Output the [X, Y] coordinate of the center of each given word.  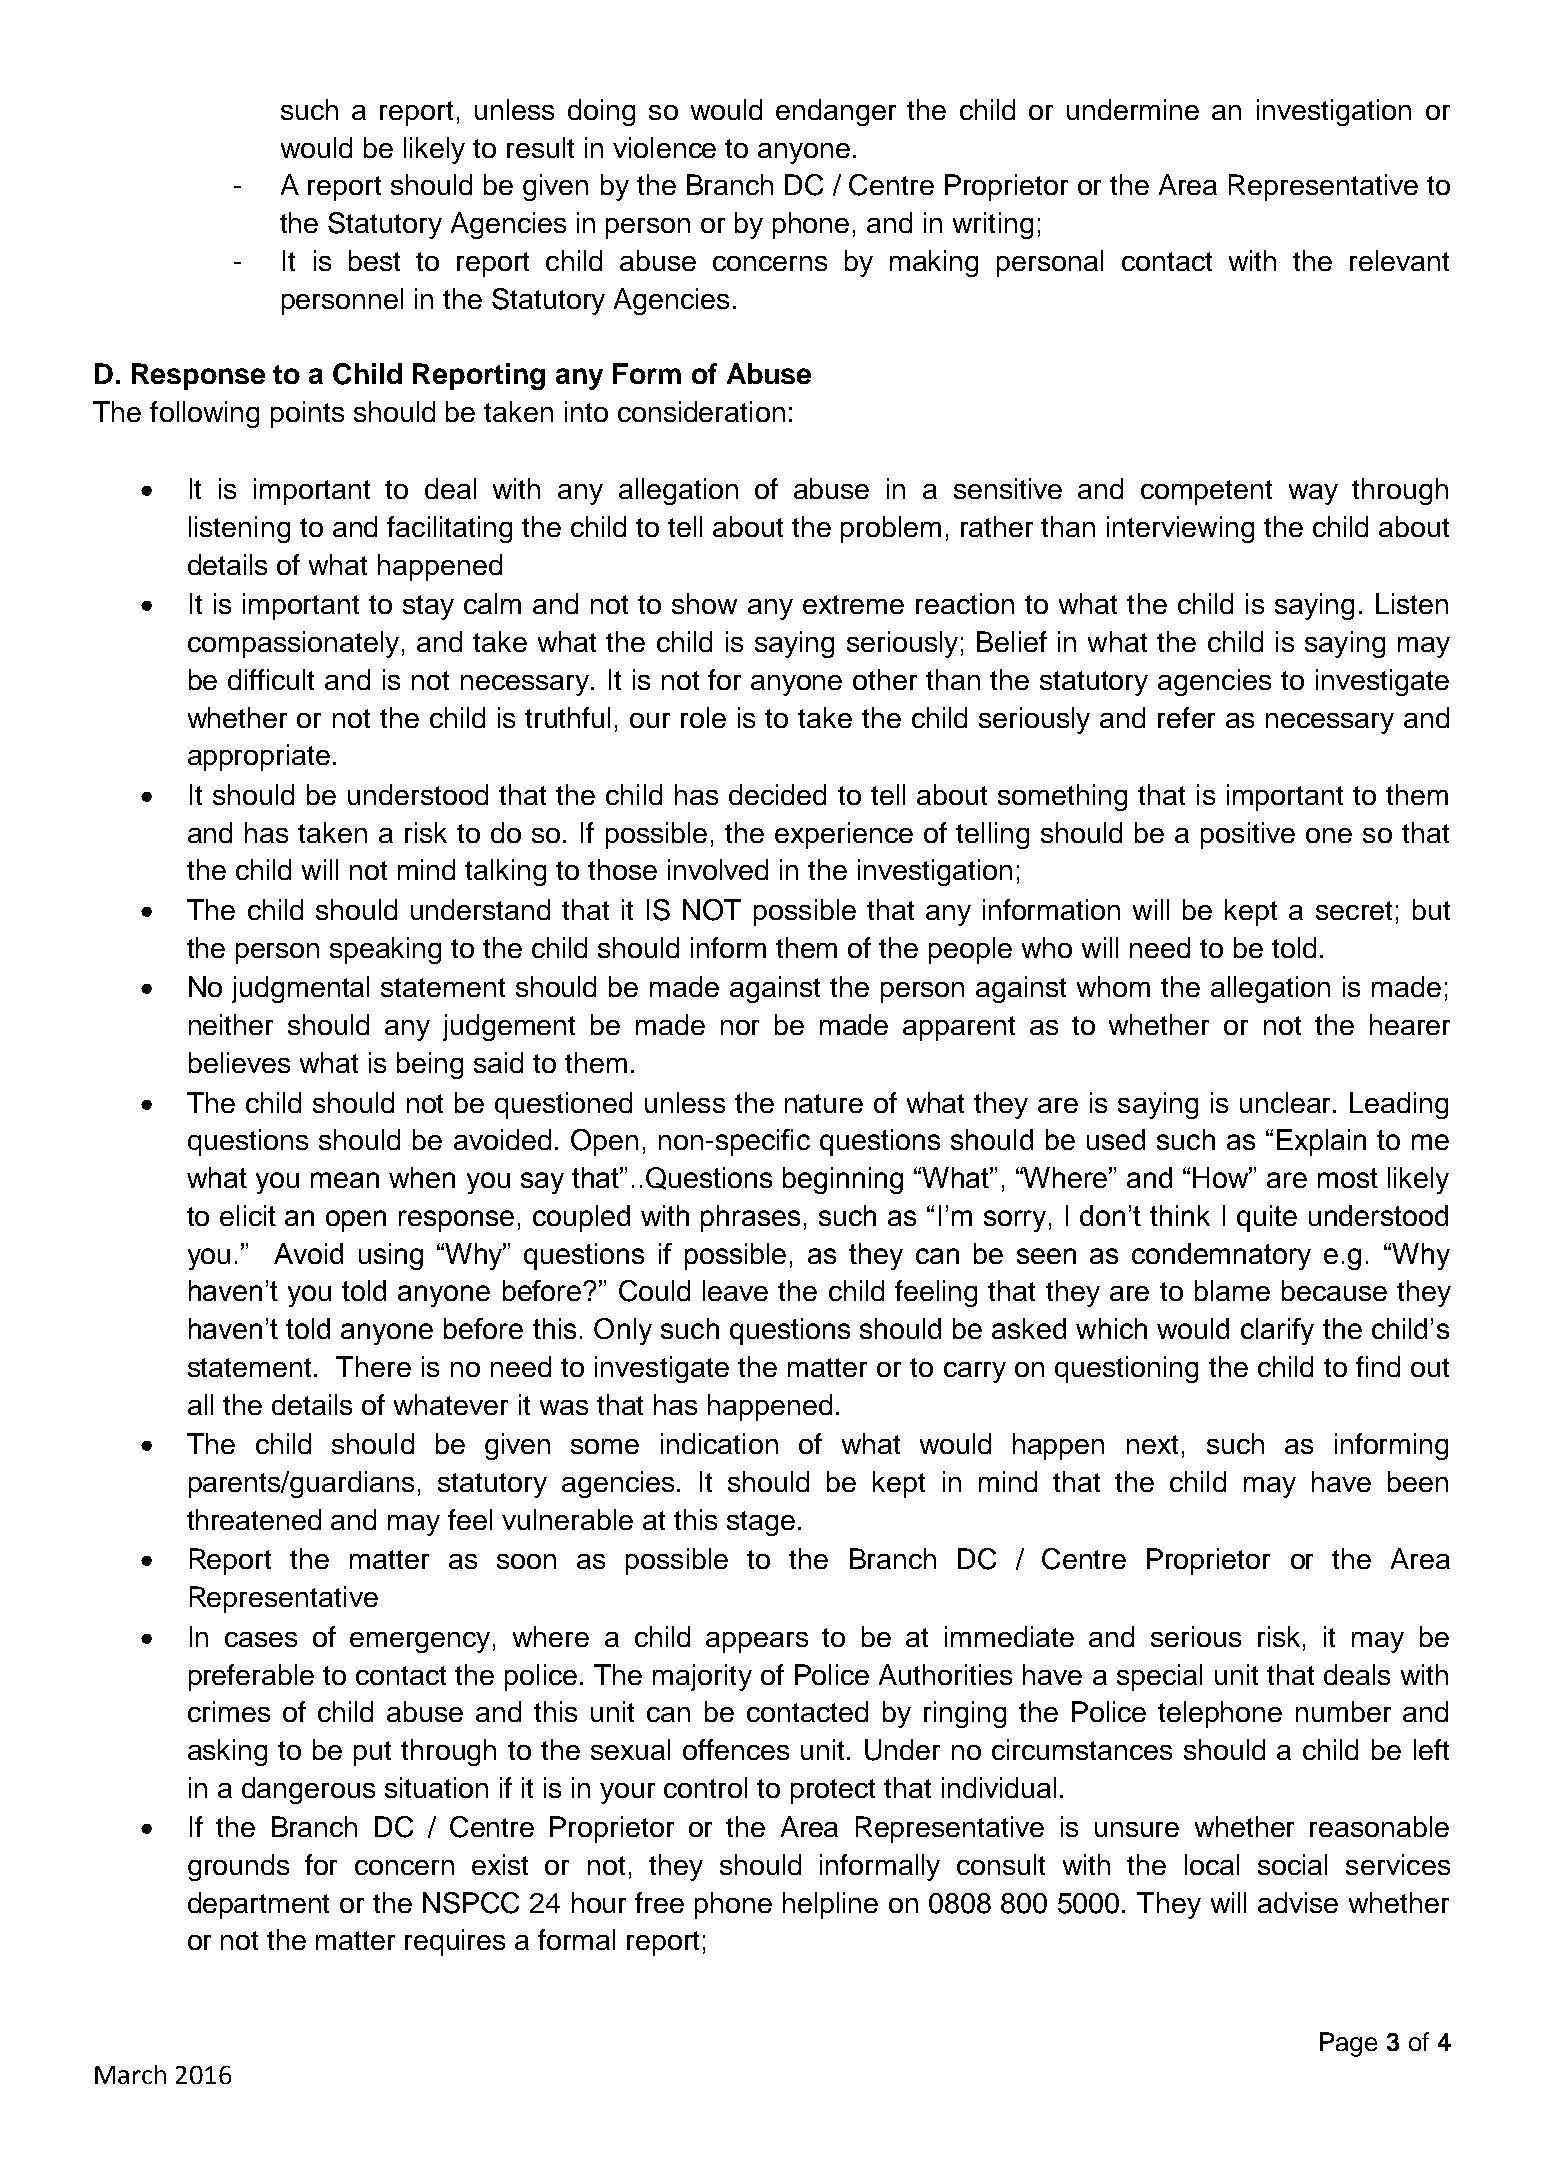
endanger [836, 112]
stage [761, 1523]
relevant [1399, 260]
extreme [853, 604]
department [258, 1905]
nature [824, 1103]
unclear [1287, 1102]
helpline [830, 1905]
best [374, 260]
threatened [254, 1519]
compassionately [293, 644]
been [1418, 1481]
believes [239, 1062]
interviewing [1180, 529]
